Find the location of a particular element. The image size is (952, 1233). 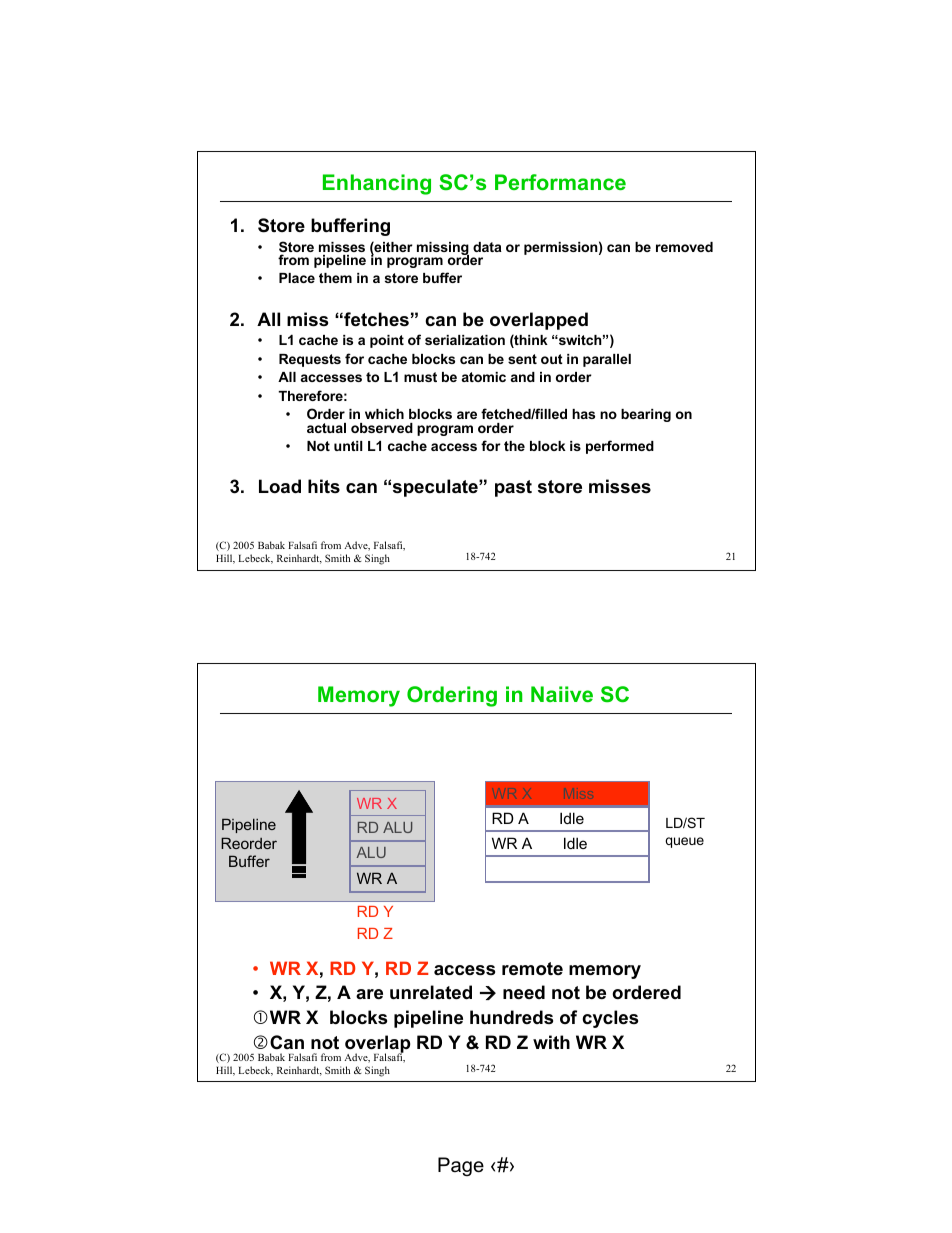

cycles is located at coordinates (610, 1019).
